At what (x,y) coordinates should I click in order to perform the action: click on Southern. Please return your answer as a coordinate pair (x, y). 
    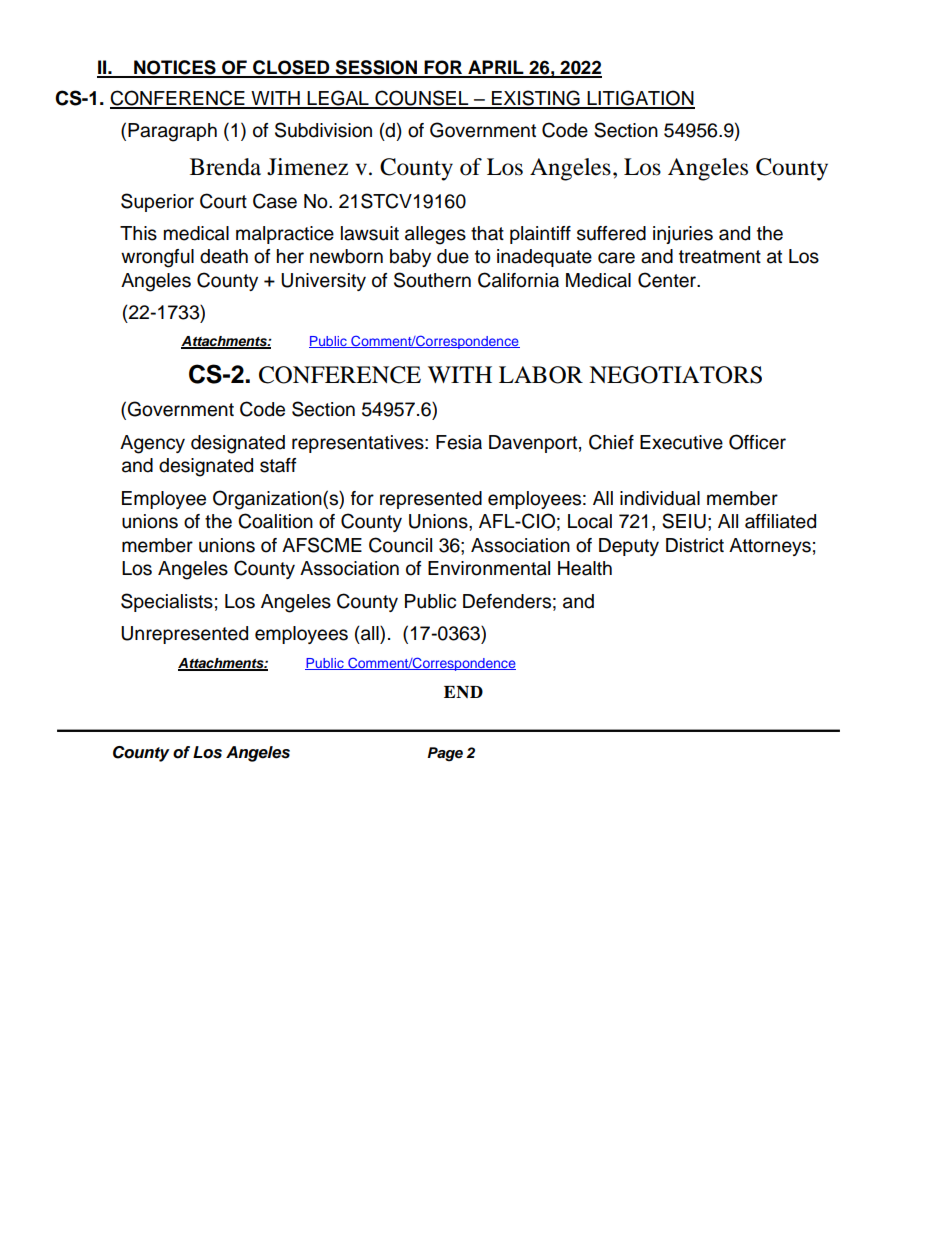
    Looking at the image, I should click on (432, 280).
